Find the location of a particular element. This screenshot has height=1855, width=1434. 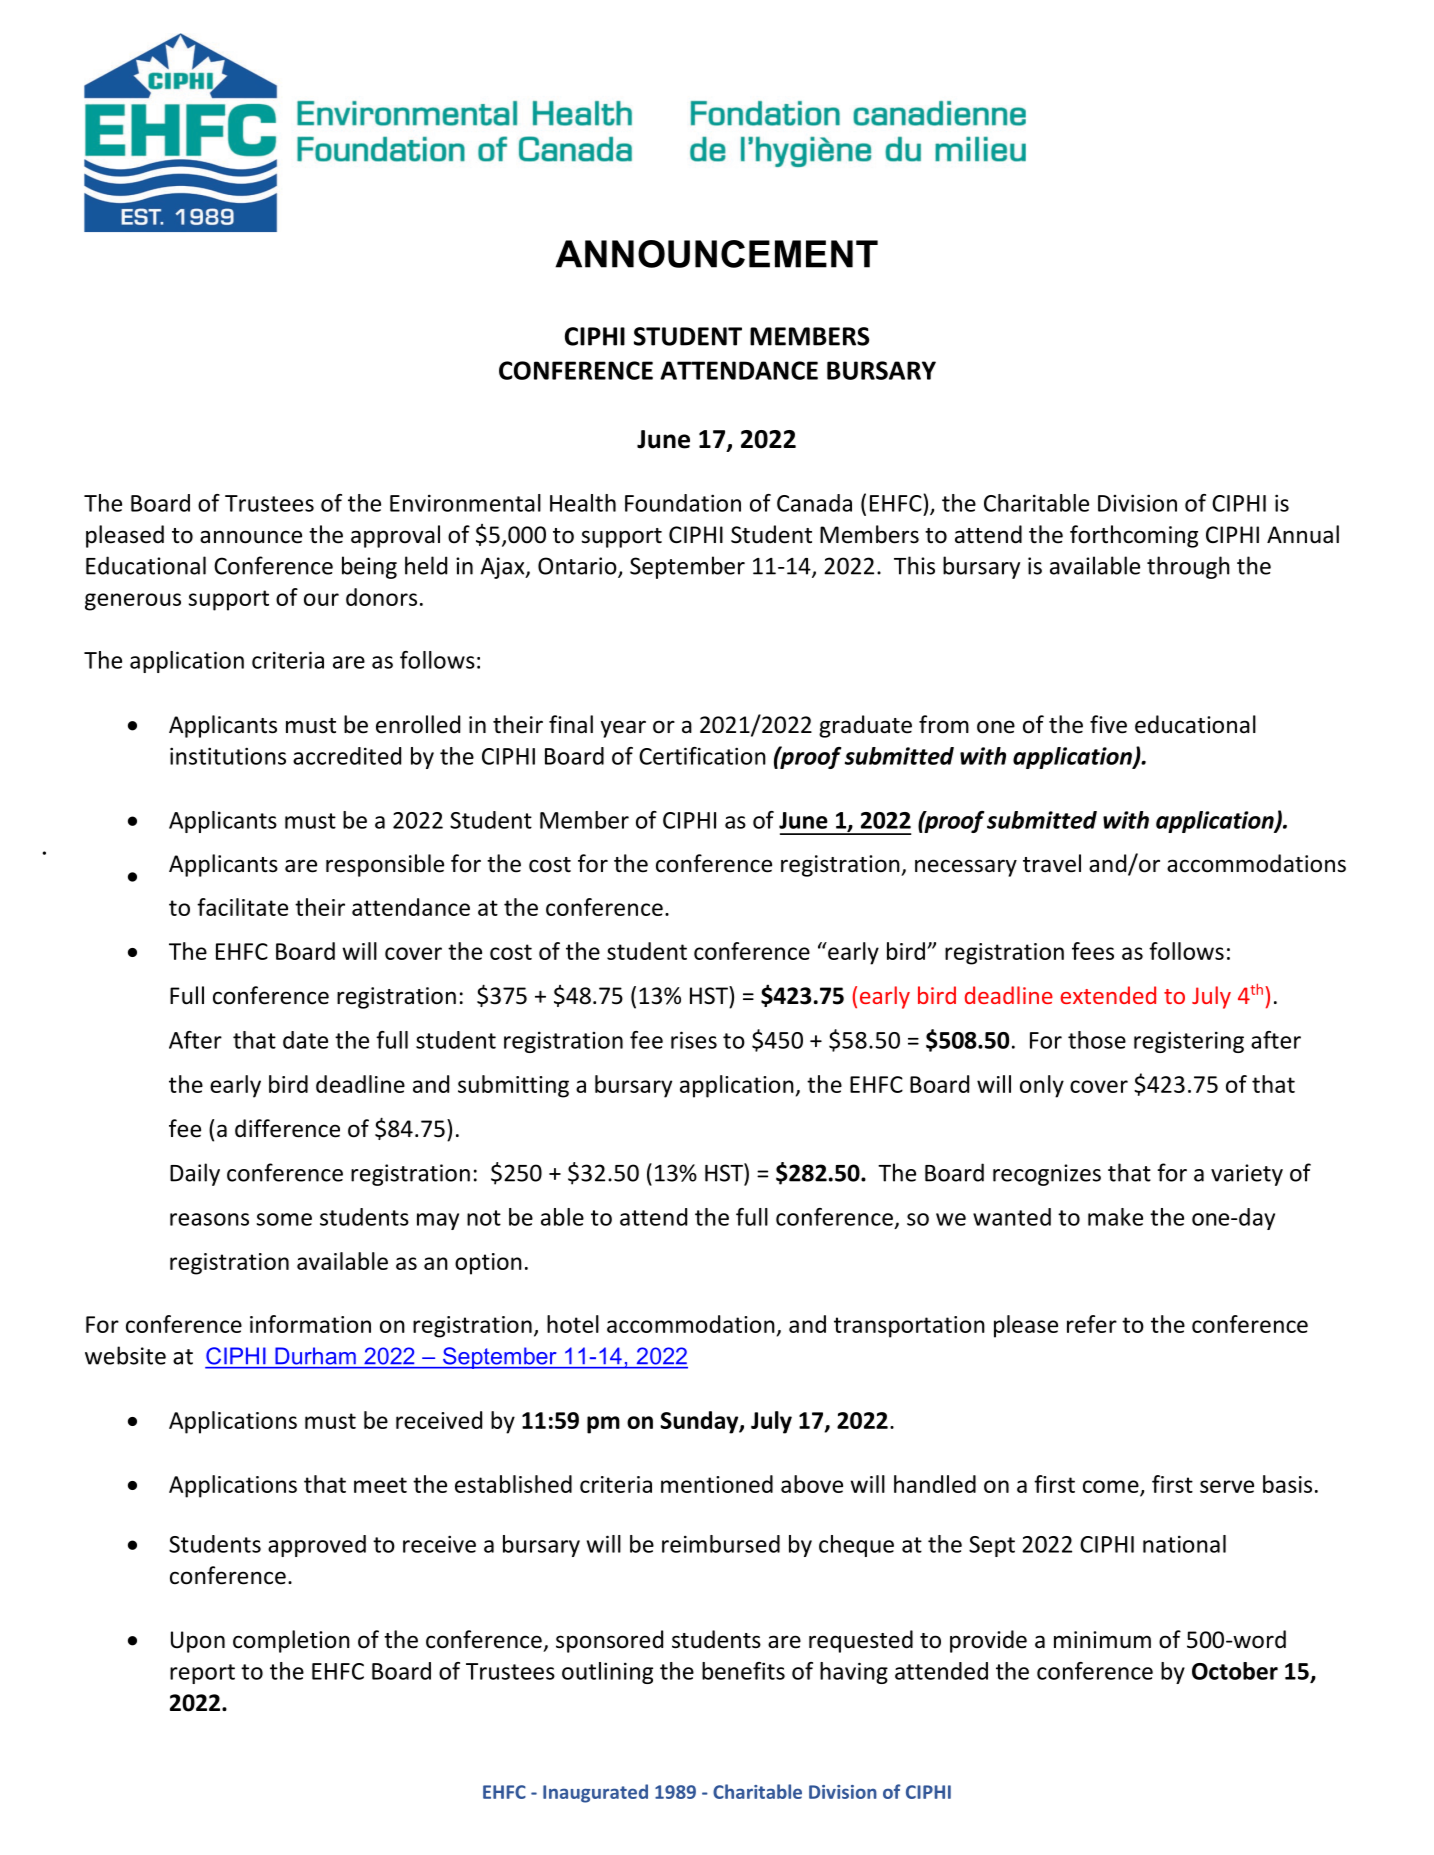

institutions is located at coordinates (228, 756).
